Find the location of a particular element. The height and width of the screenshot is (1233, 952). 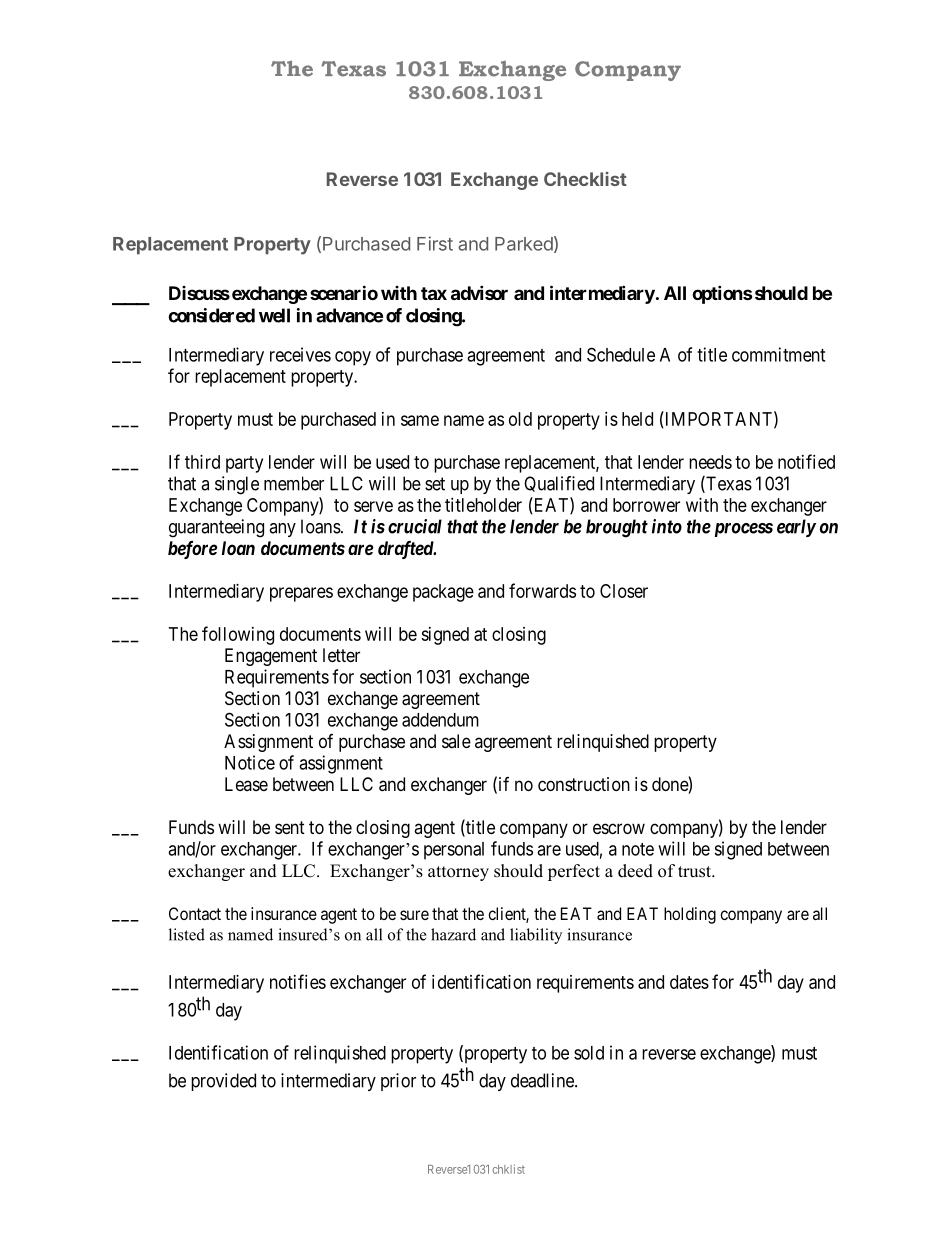

Closer is located at coordinates (624, 591).
